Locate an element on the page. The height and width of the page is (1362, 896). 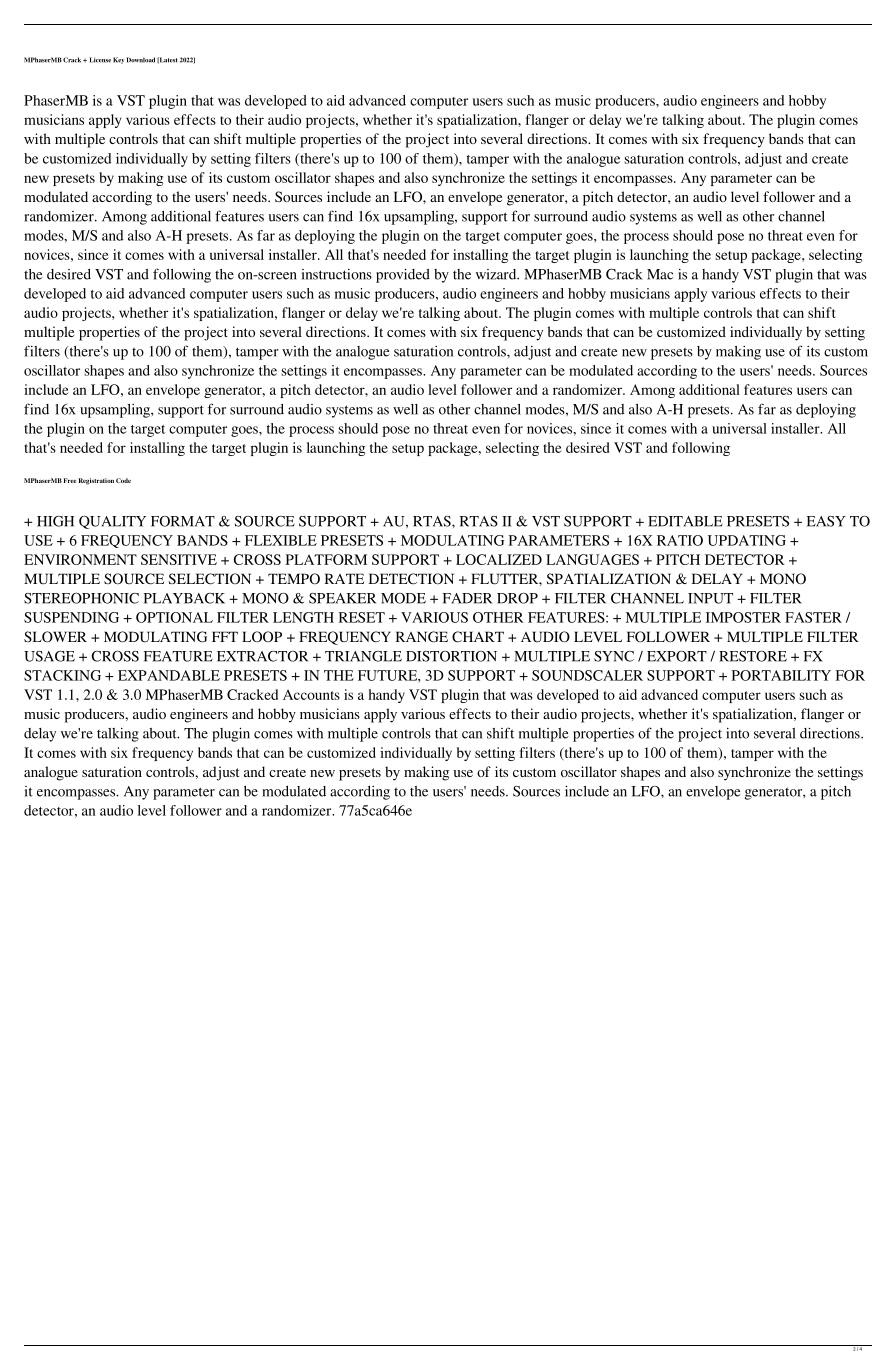
QUALITY is located at coordinates (112, 522).
